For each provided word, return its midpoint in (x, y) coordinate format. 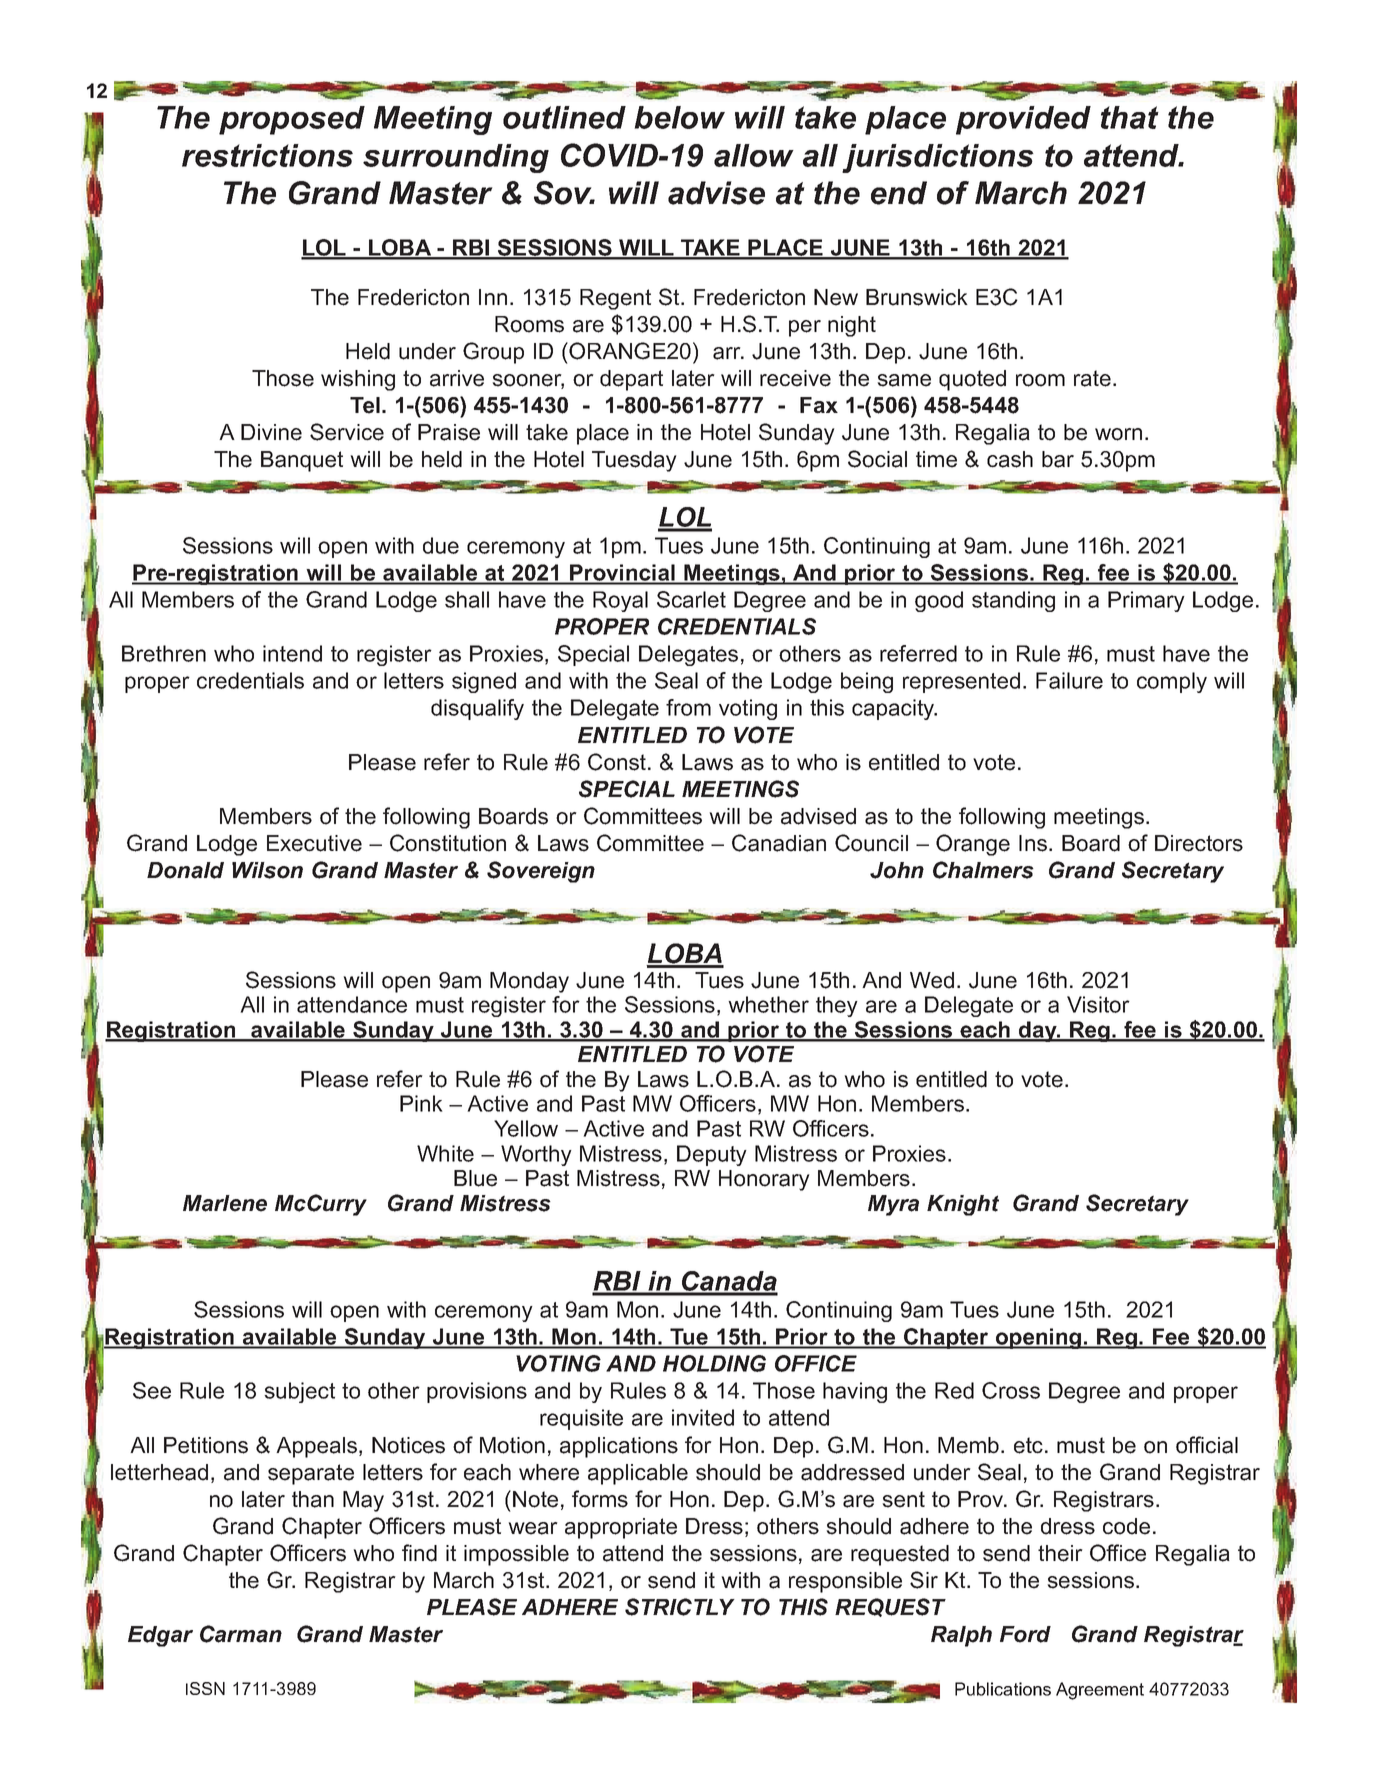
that (1130, 117)
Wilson (267, 870)
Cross (1011, 1390)
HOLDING (714, 1363)
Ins (1034, 843)
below (679, 117)
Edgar (160, 1636)
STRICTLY (680, 1607)
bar (1058, 459)
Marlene (225, 1203)
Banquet (302, 461)
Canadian (779, 843)
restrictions (267, 155)
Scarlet (691, 599)
